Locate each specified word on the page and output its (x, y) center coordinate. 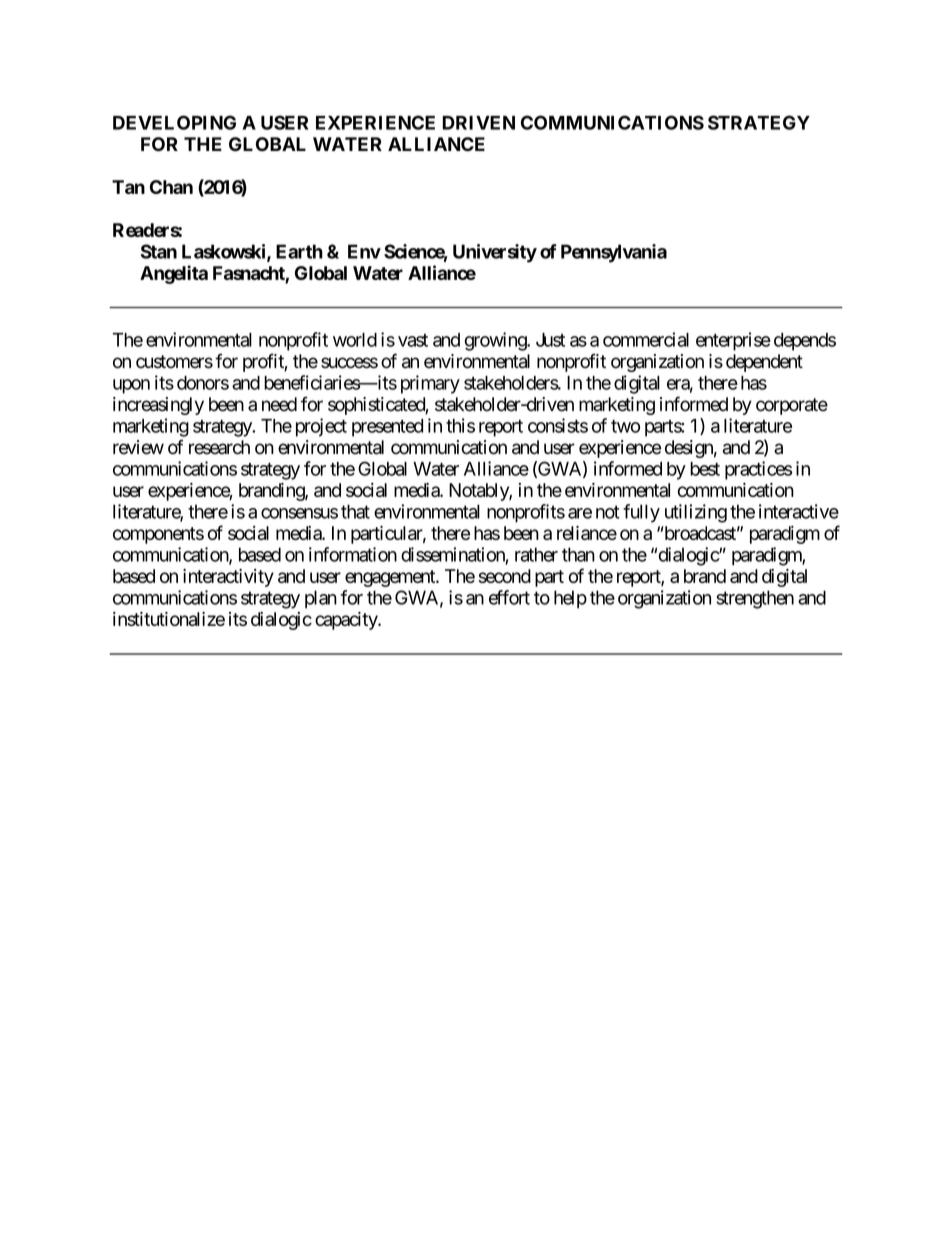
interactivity (228, 578)
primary (430, 384)
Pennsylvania (614, 253)
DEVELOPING (174, 122)
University (495, 253)
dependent (764, 363)
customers (174, 362)
